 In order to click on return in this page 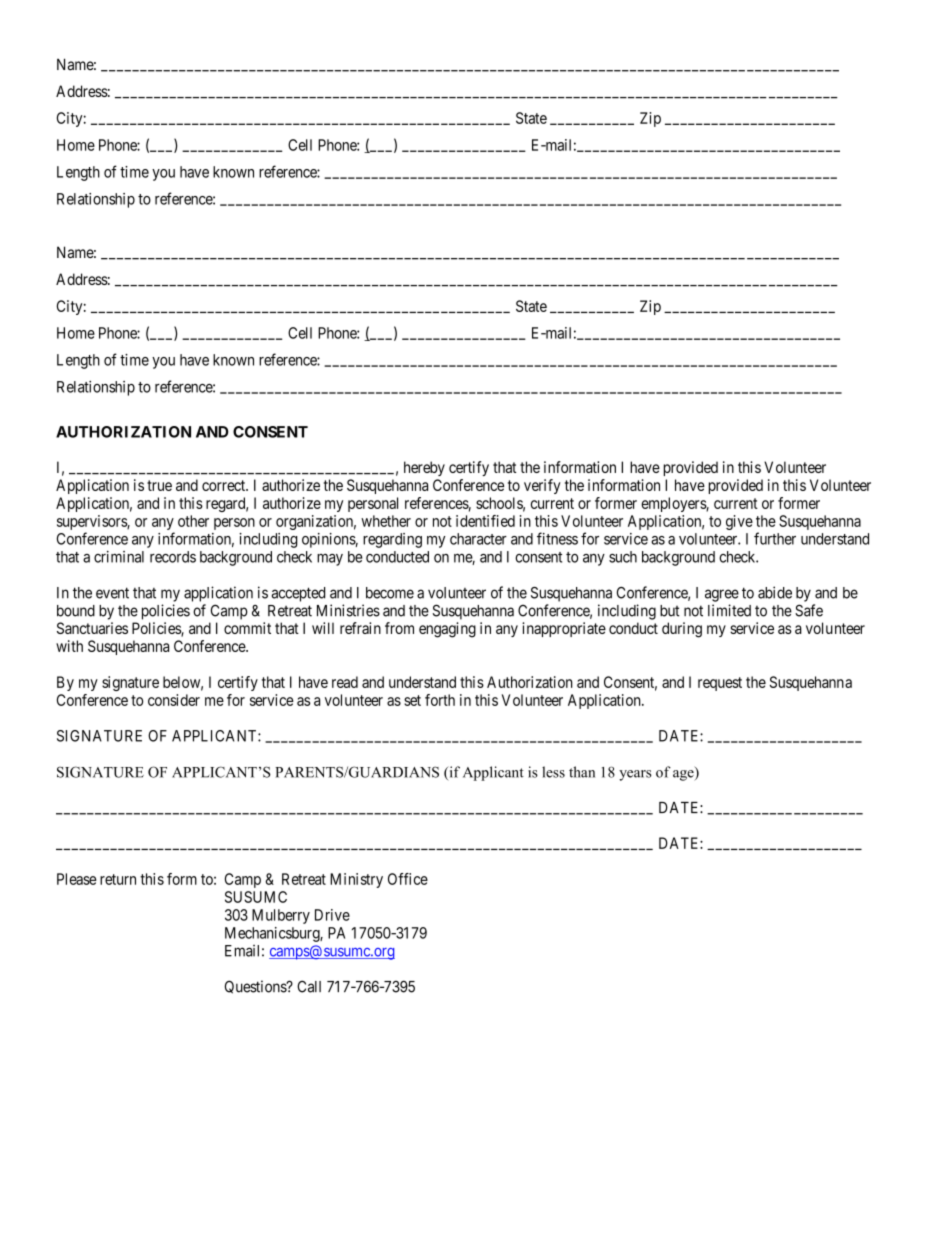, I will do `click(118, 879)`.
